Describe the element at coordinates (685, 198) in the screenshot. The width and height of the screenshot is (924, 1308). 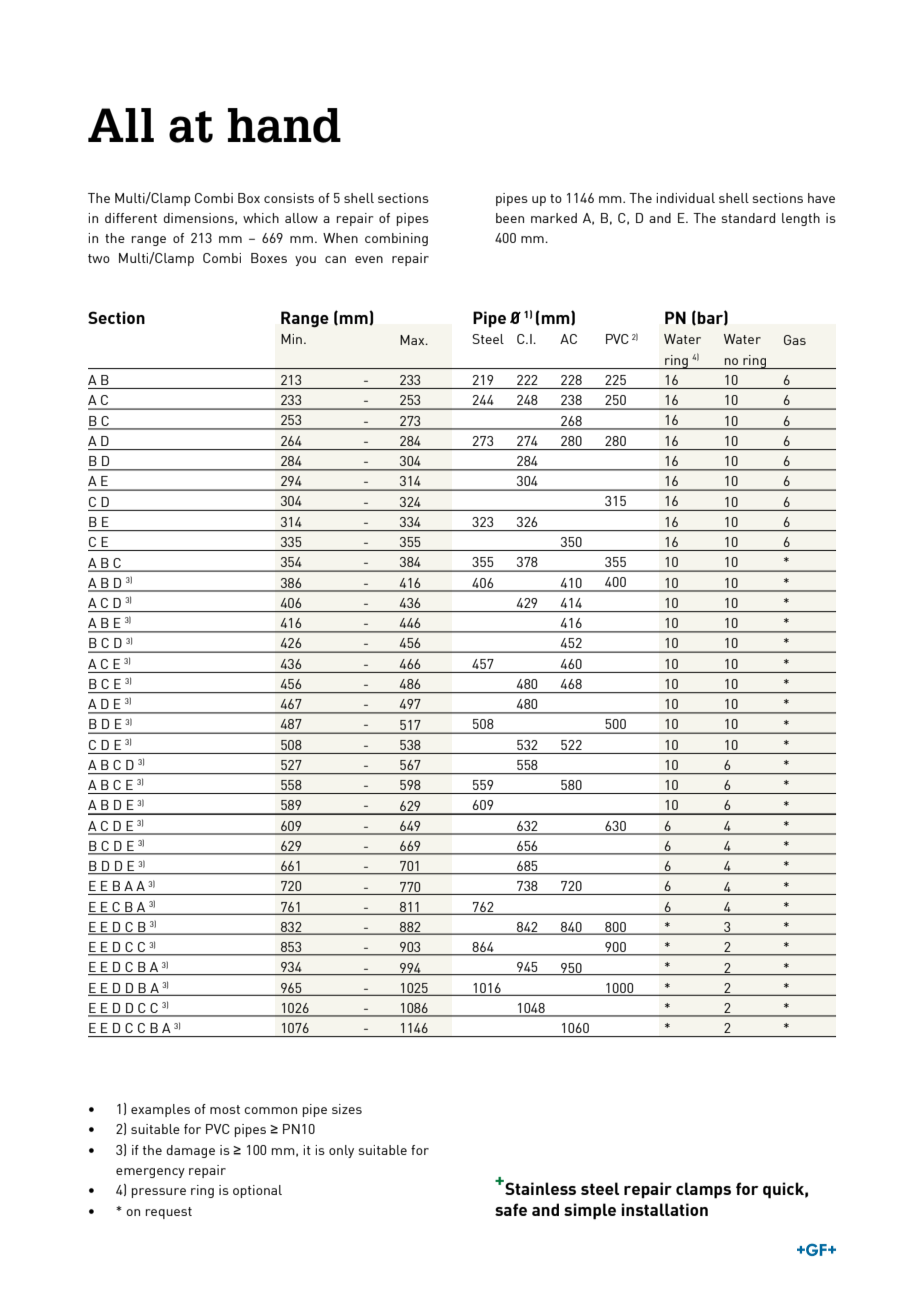
I see `individual` at that location.
